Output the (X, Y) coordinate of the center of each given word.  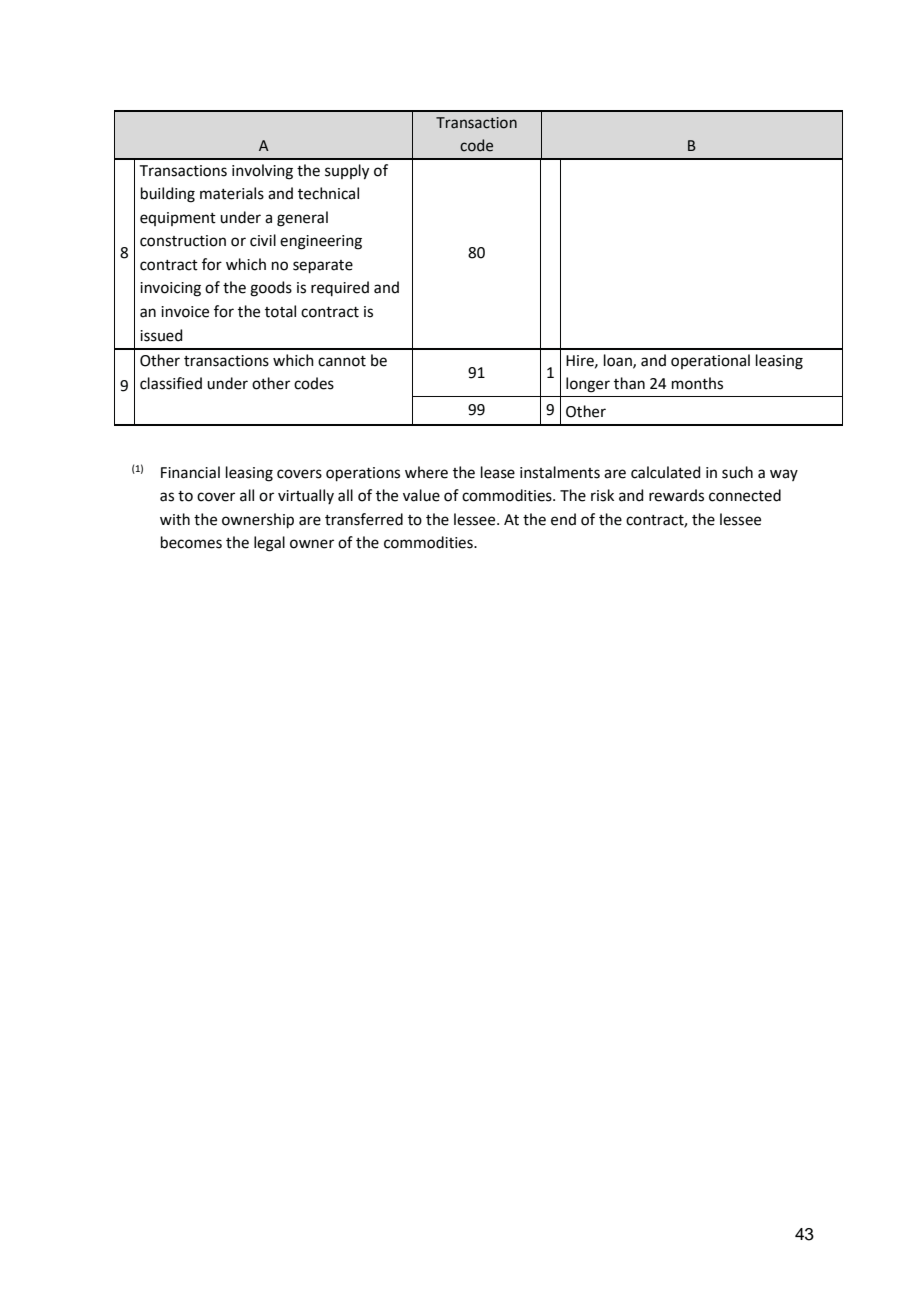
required (340, 288)
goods (271, 289)
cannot (342, 361)
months (697, 383)
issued (161, 335)
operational (710, 361)
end (563, 519)
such (737, 472)
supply (347, 172)
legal (269, 544)
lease (498, 472)
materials (232, 193)
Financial (190, 472)
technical (328, 193)
